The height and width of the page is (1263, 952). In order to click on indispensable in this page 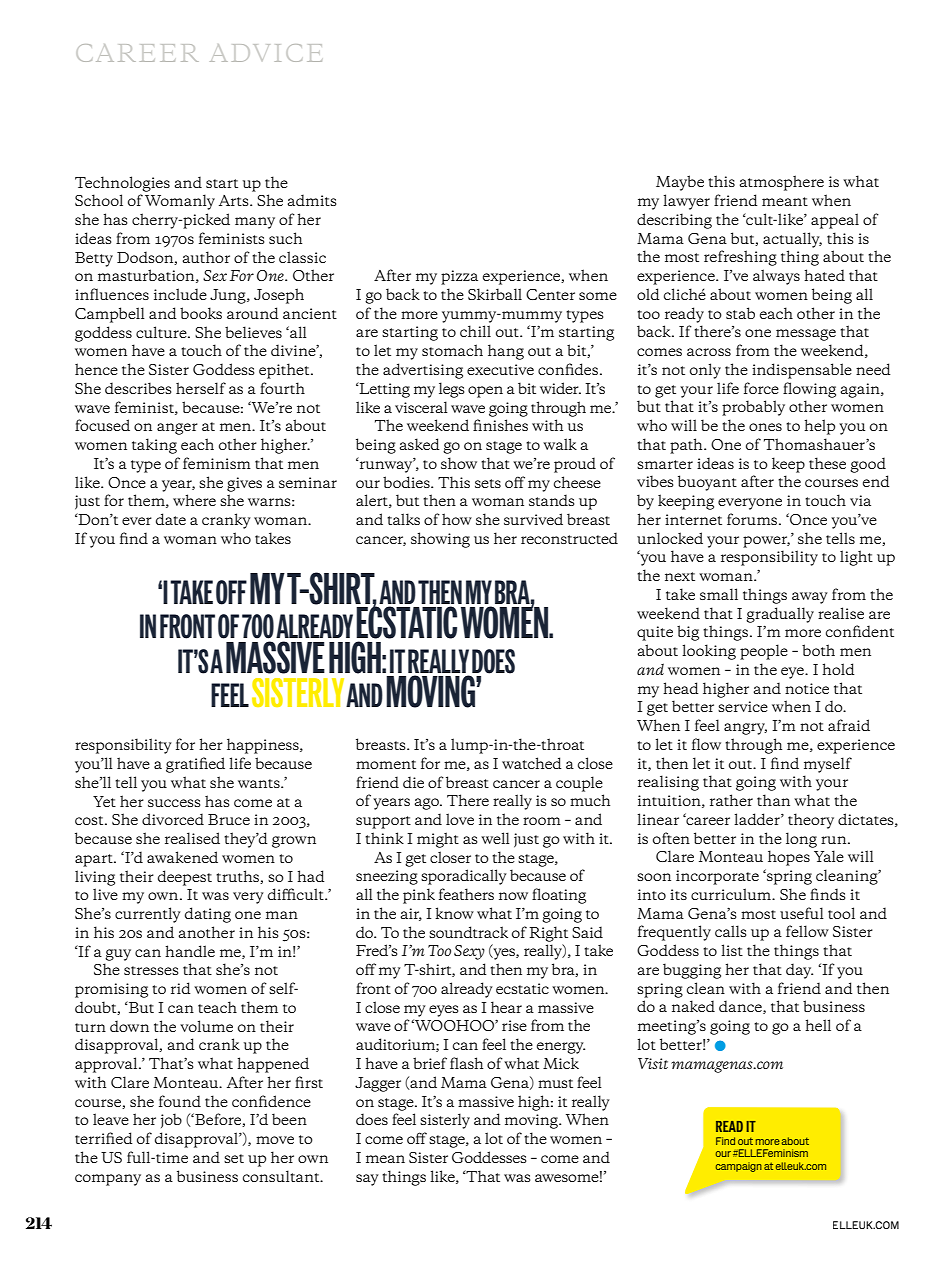, I will do `click(802, 371)`.
